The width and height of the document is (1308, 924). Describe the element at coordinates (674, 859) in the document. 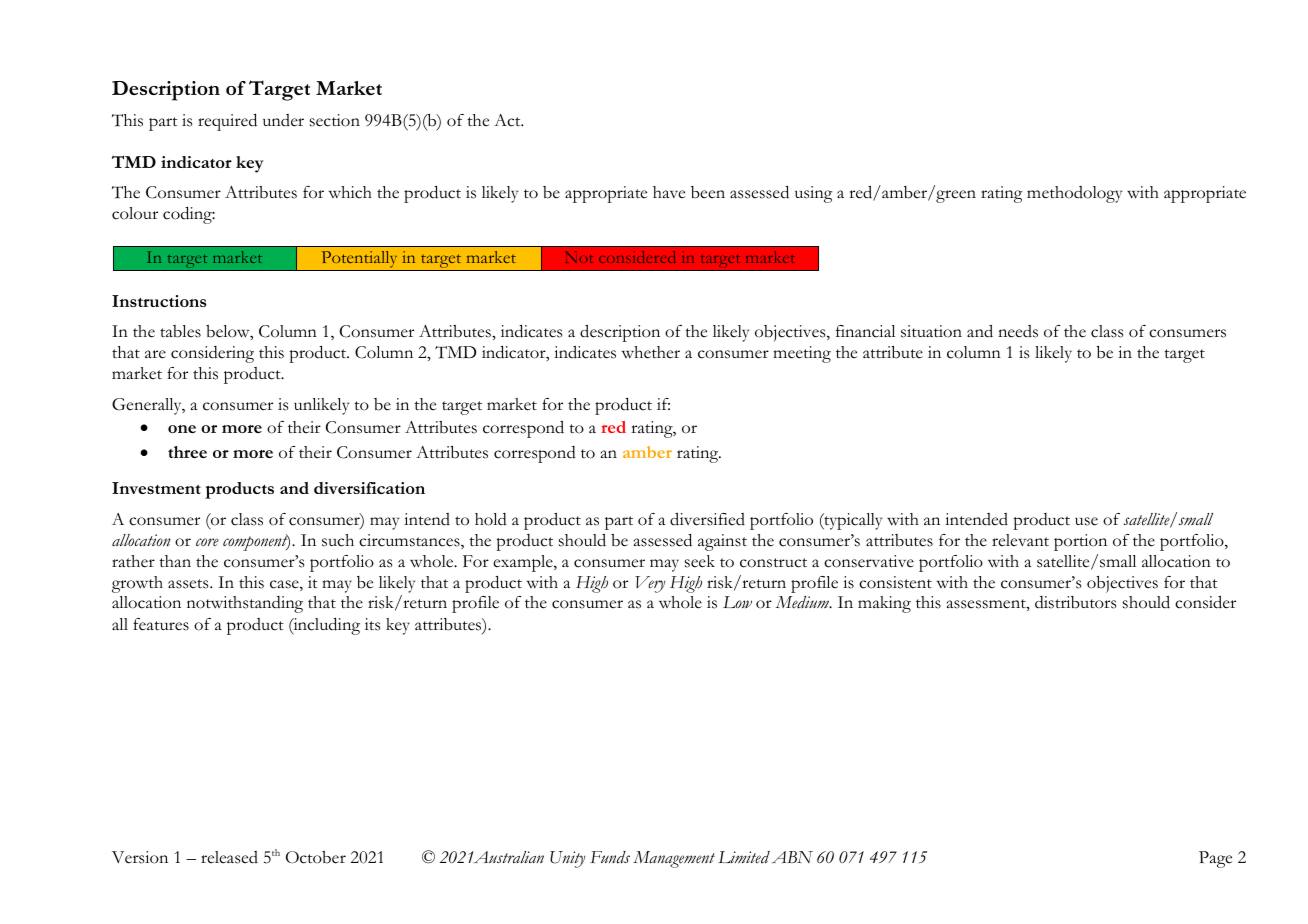

I see `Management` at that location.
